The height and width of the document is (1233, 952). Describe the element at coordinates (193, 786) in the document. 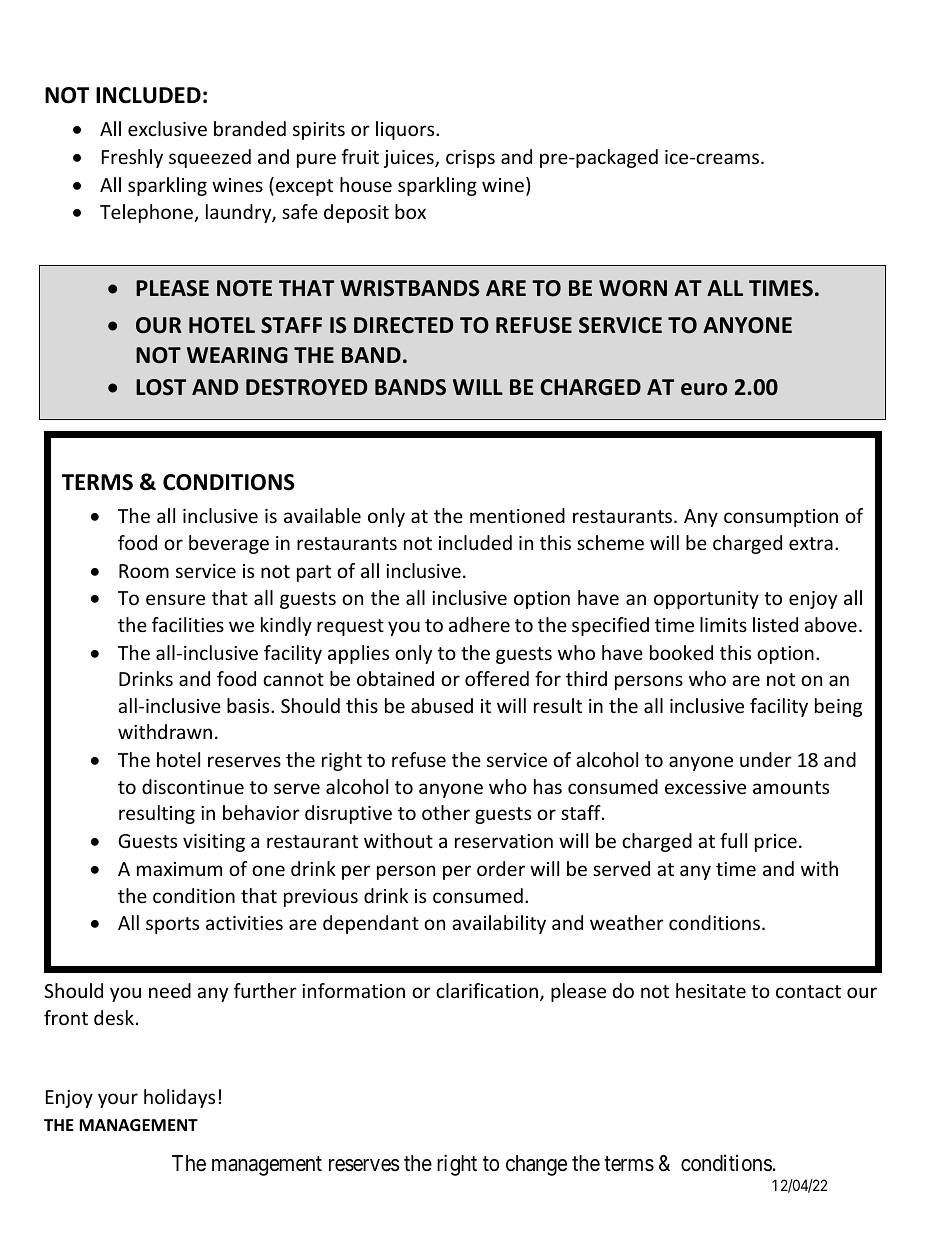

I see `discontinue` at that location.
